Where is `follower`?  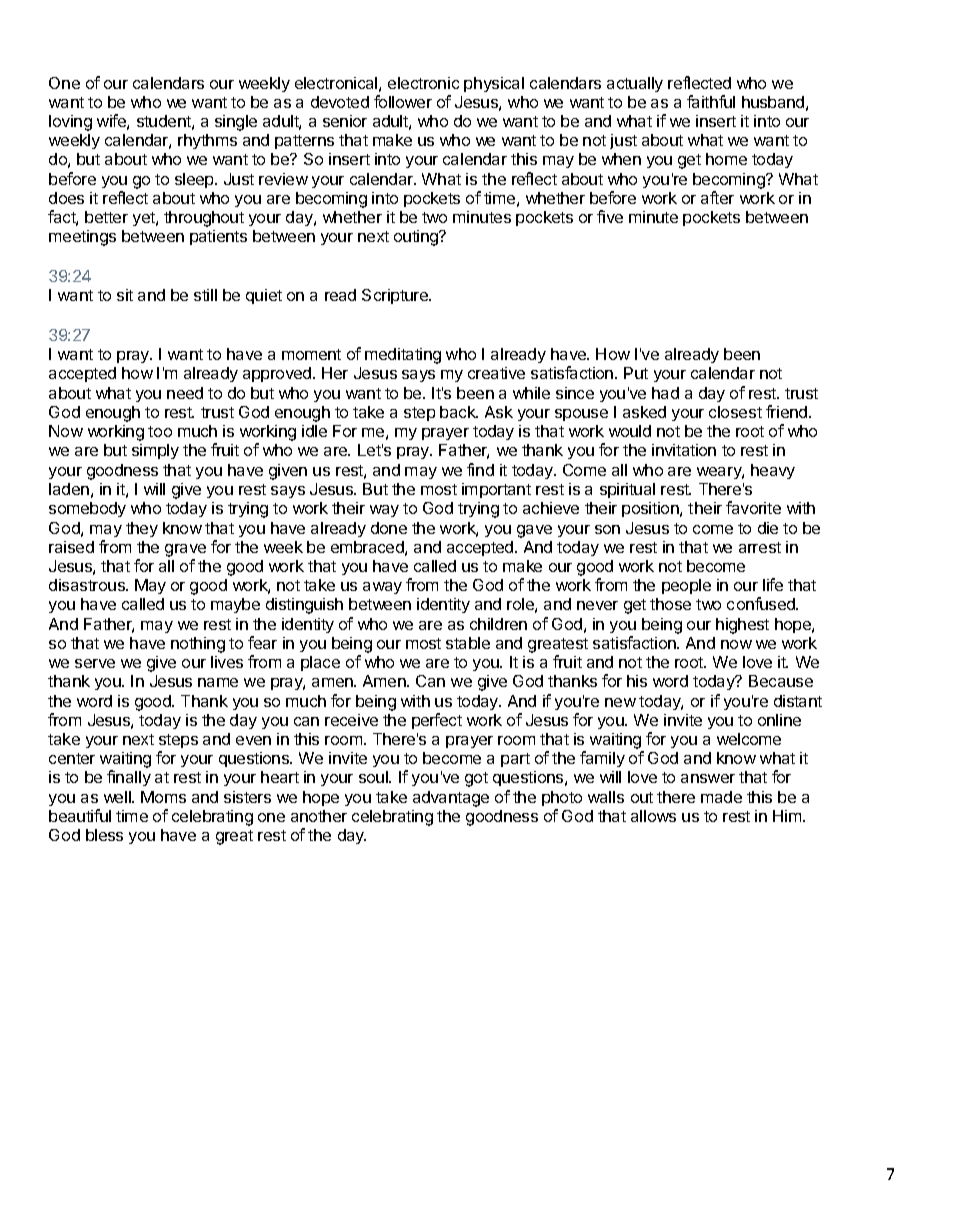 follower is located at coordinates (403, 101).
